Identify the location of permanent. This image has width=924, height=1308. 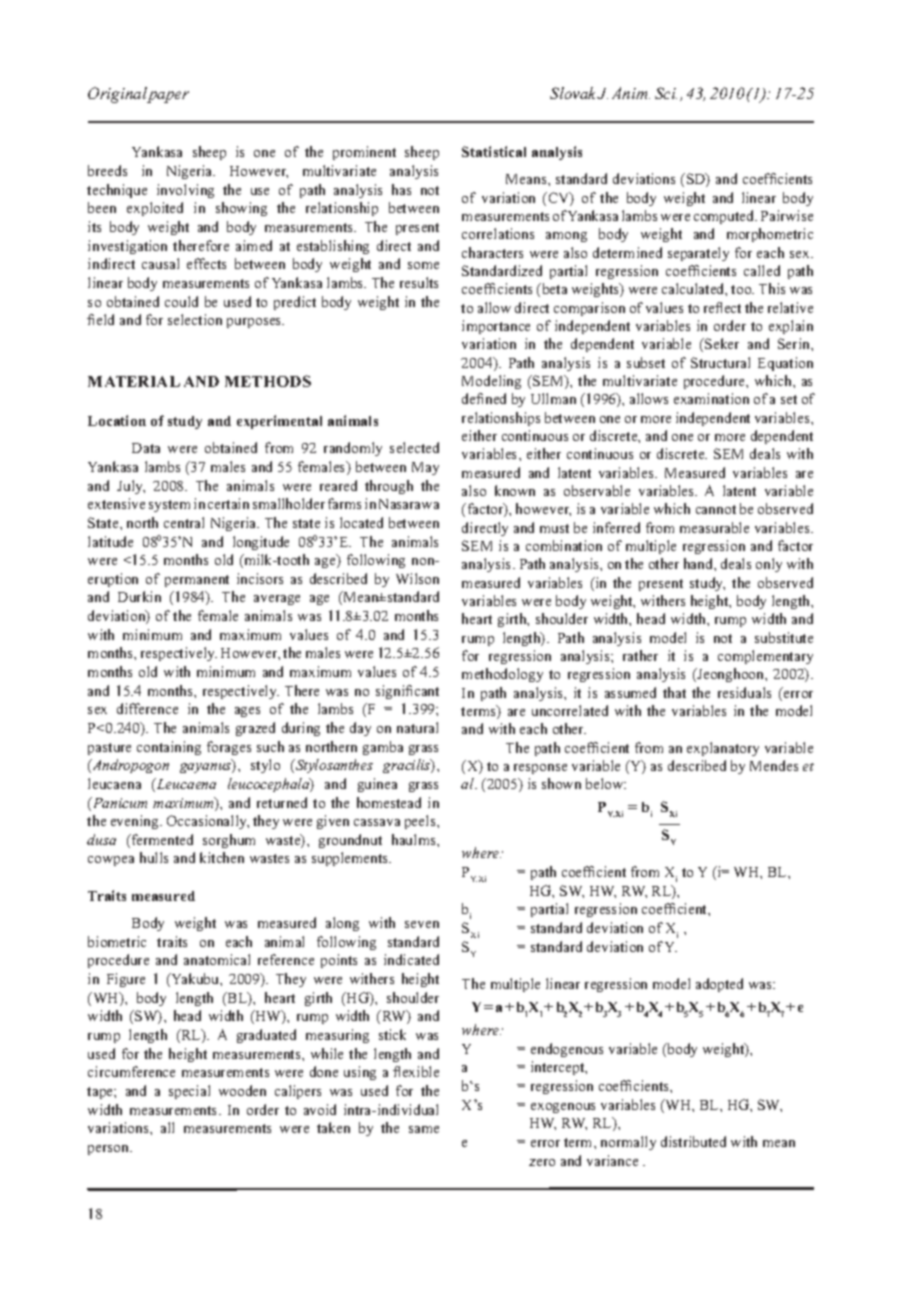
(197, 581).
